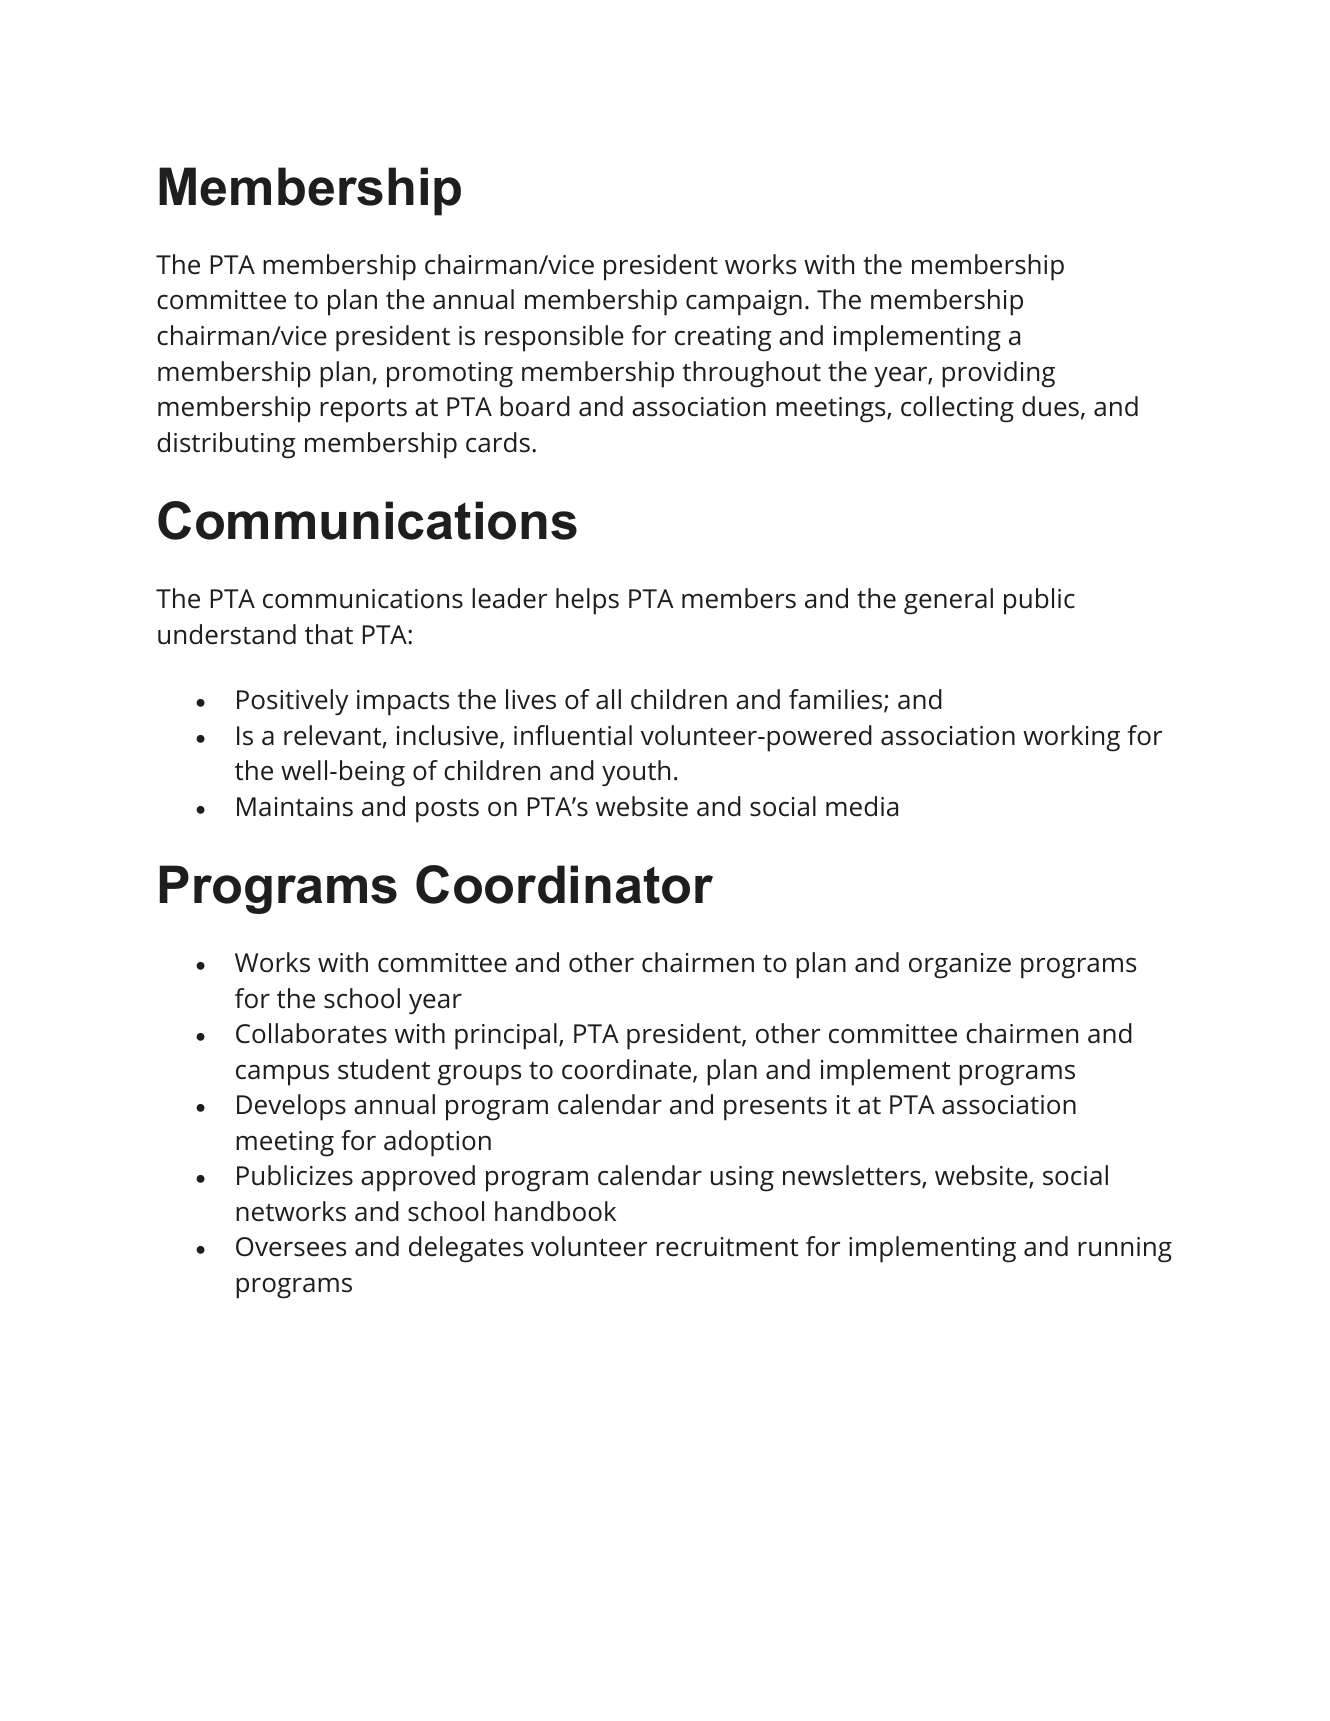 This screenshot has height=1721, width=1330. Describe the element at coordinates (727, 1247) in the screenshot. I see `recruitment` at that location.
